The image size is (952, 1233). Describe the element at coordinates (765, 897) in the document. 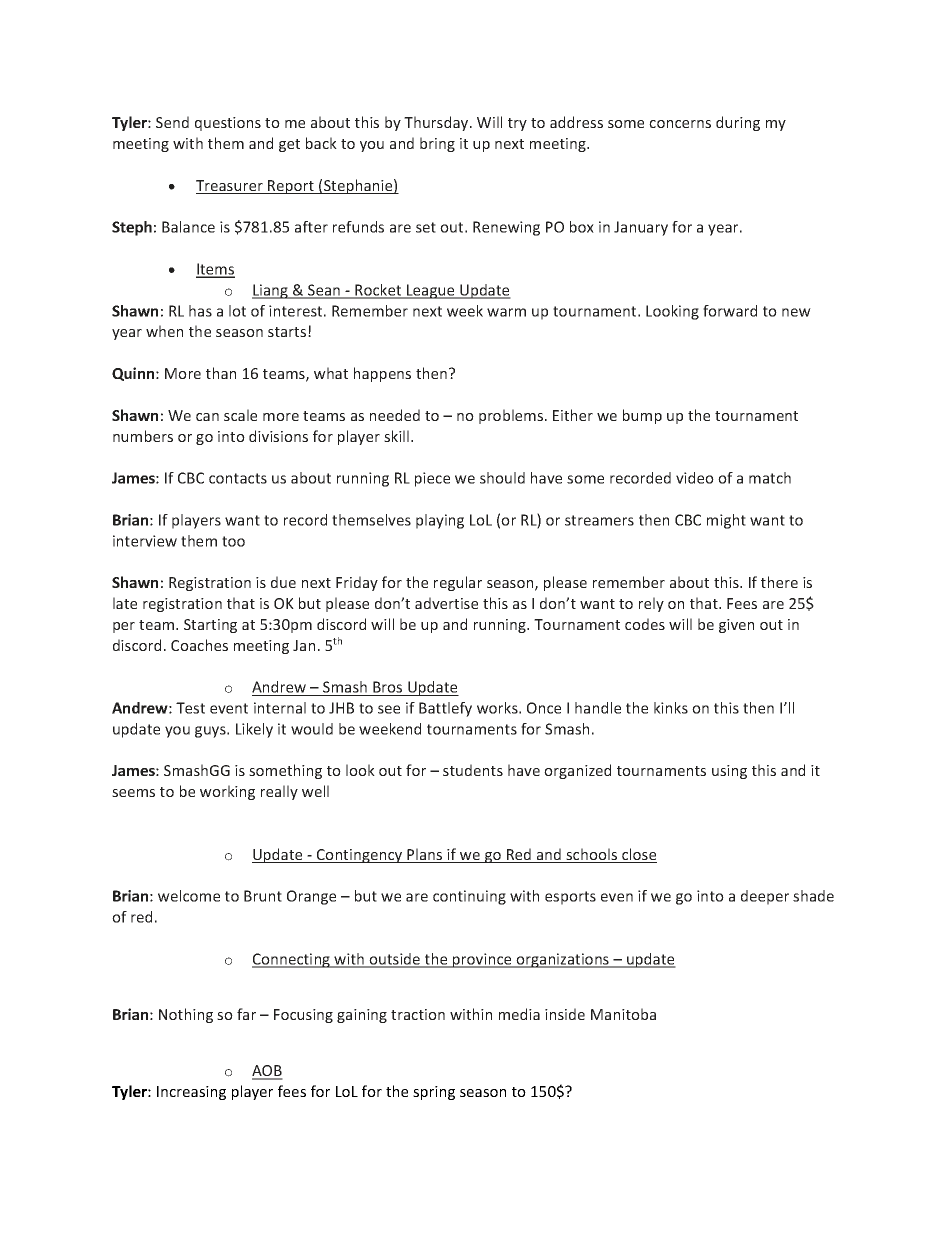

I see `deeper` at that location.
